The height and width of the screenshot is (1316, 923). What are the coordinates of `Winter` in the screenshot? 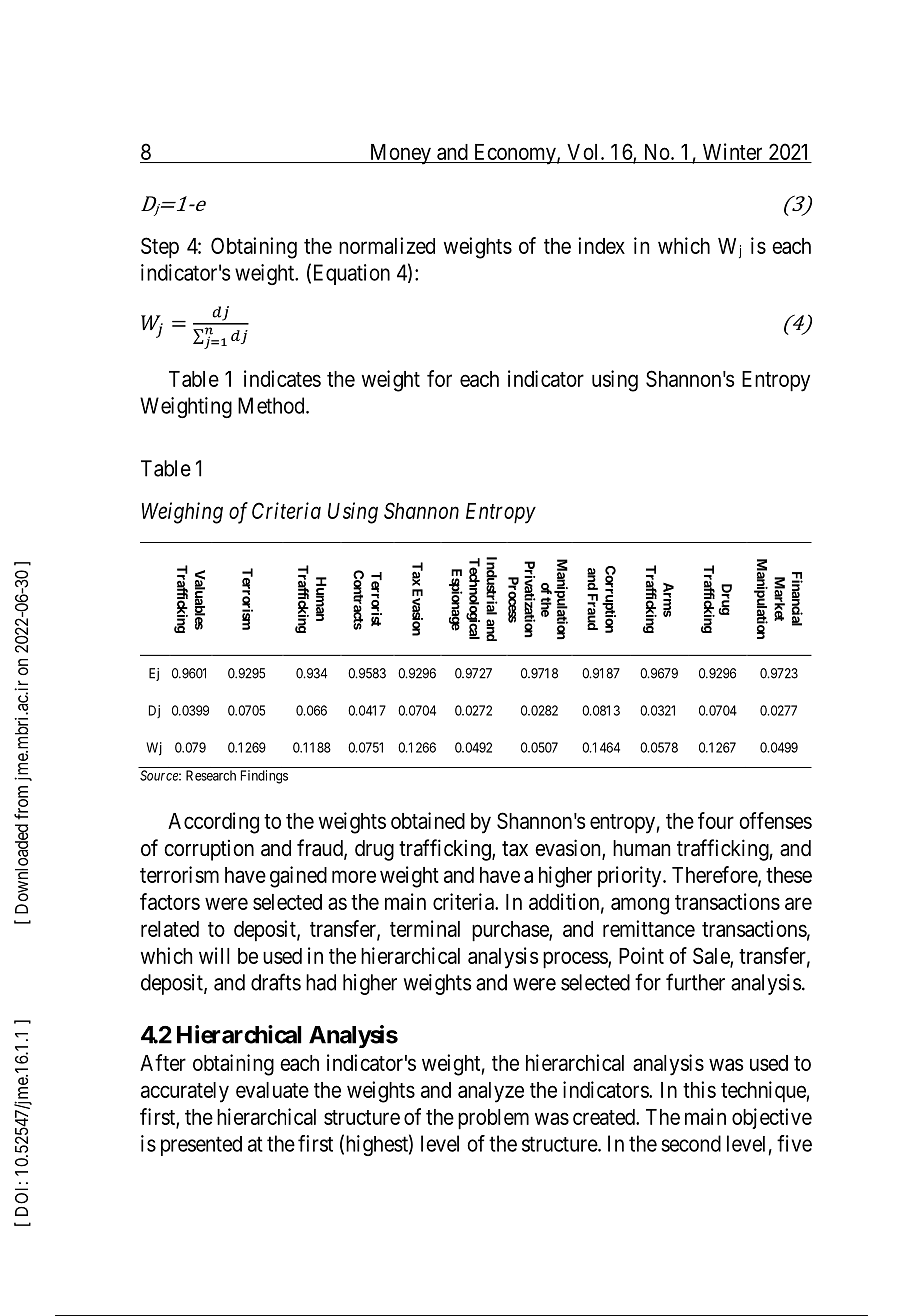 It's located at (732, 151).
